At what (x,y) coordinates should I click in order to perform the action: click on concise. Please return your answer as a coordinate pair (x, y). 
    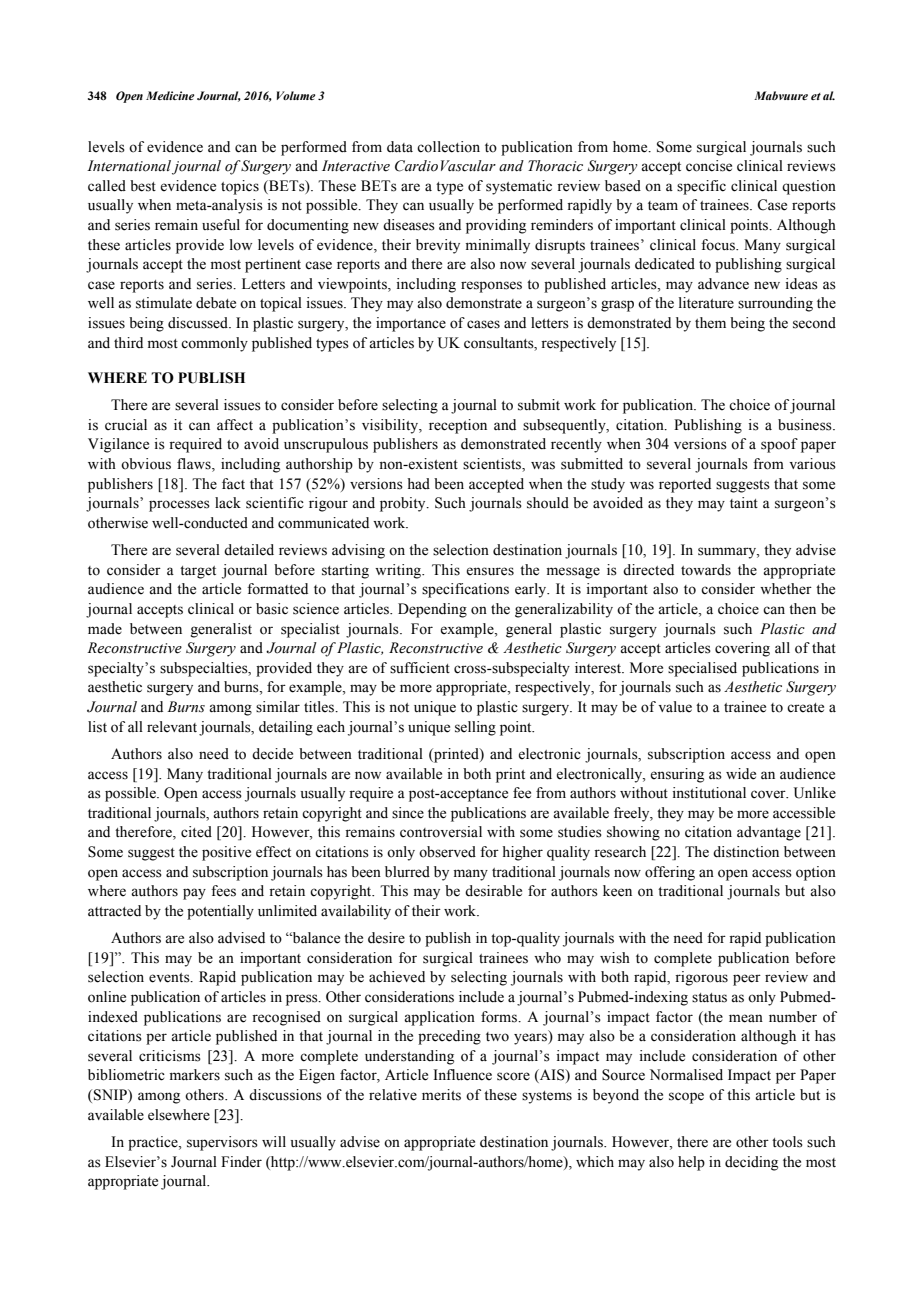
    Looking at the image, I should click on (709, 166).
